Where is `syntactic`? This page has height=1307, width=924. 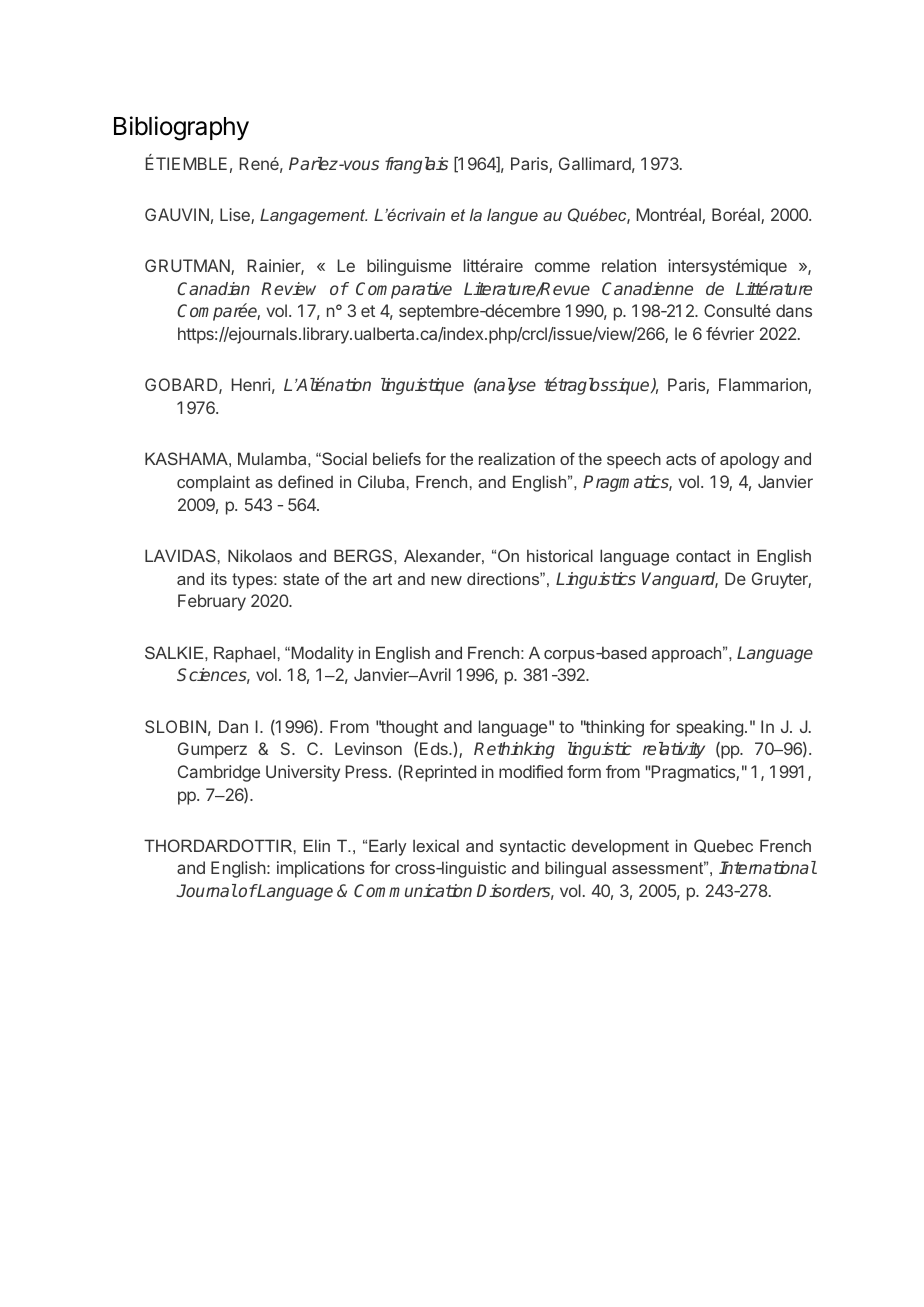
syntactic is located at coordinates (533, 847).
